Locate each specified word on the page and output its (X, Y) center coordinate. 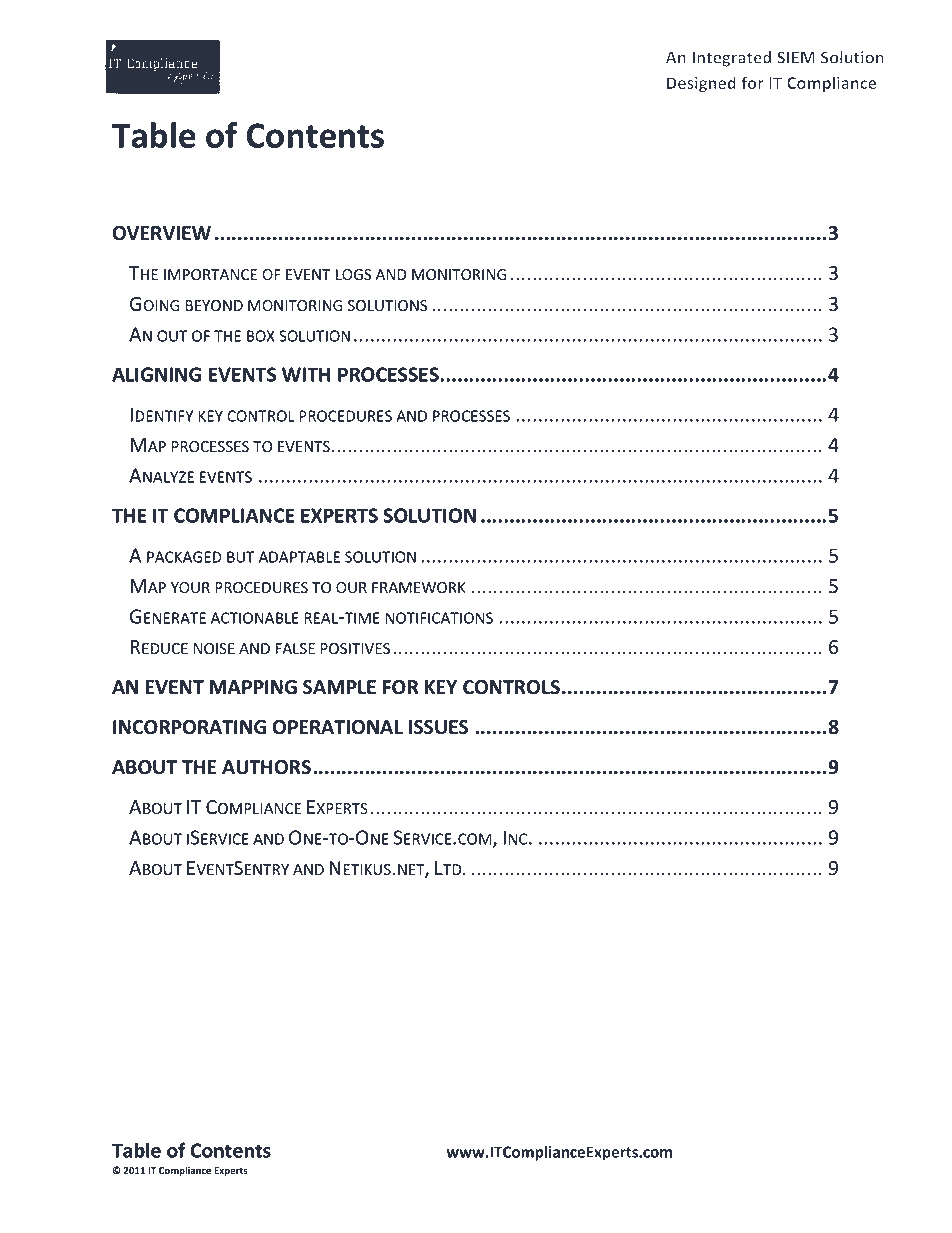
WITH (306, 374)
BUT (241, 557)
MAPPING (253, 687)
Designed (701, 84)
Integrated (731, 59)
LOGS (353, 275)
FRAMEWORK (419, 587)
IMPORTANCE (210, 274)
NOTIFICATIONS (439, 618)
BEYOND (214, 305)
